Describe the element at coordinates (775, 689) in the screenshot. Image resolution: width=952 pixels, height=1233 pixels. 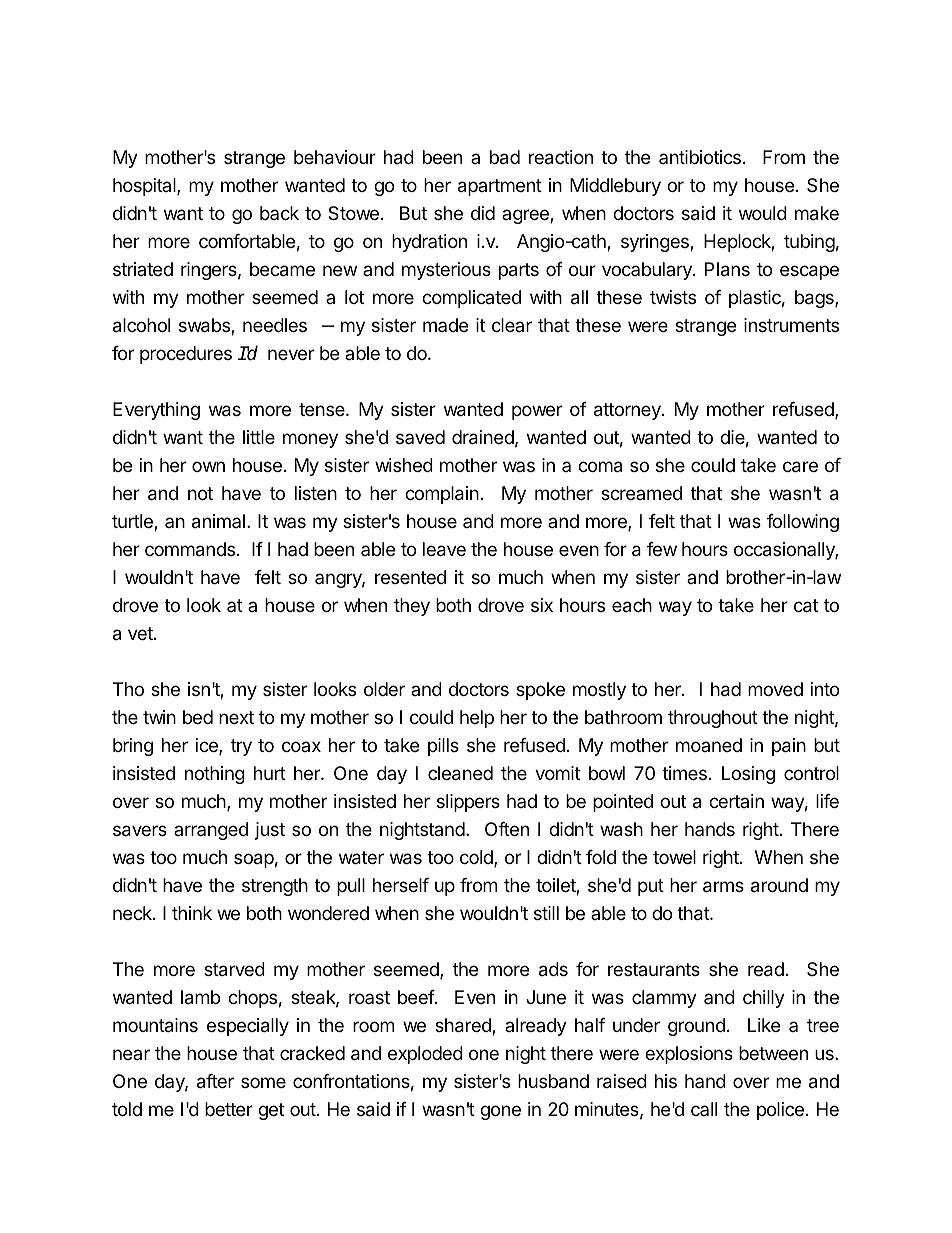
I see `moved` at that location.
